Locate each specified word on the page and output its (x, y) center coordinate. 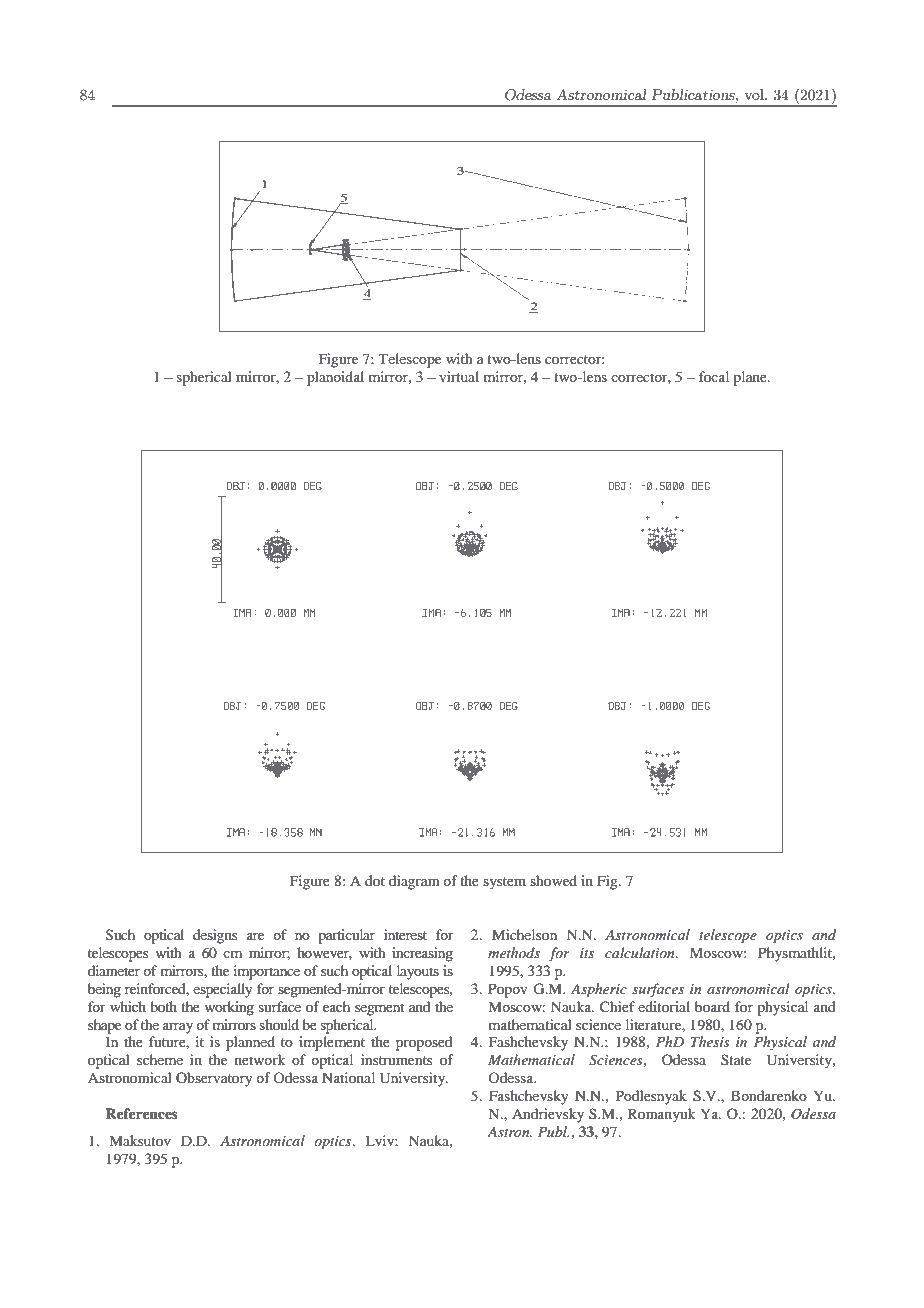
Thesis (710, 1041)
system (504, 883)
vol (755, 94)
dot (375, 880)
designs (215, 936)
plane (751, 378)
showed (553, 880)
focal (714, 376)
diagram (414, 882)
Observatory (214, 1079)
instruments (396, 1059)
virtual (459, 376)
